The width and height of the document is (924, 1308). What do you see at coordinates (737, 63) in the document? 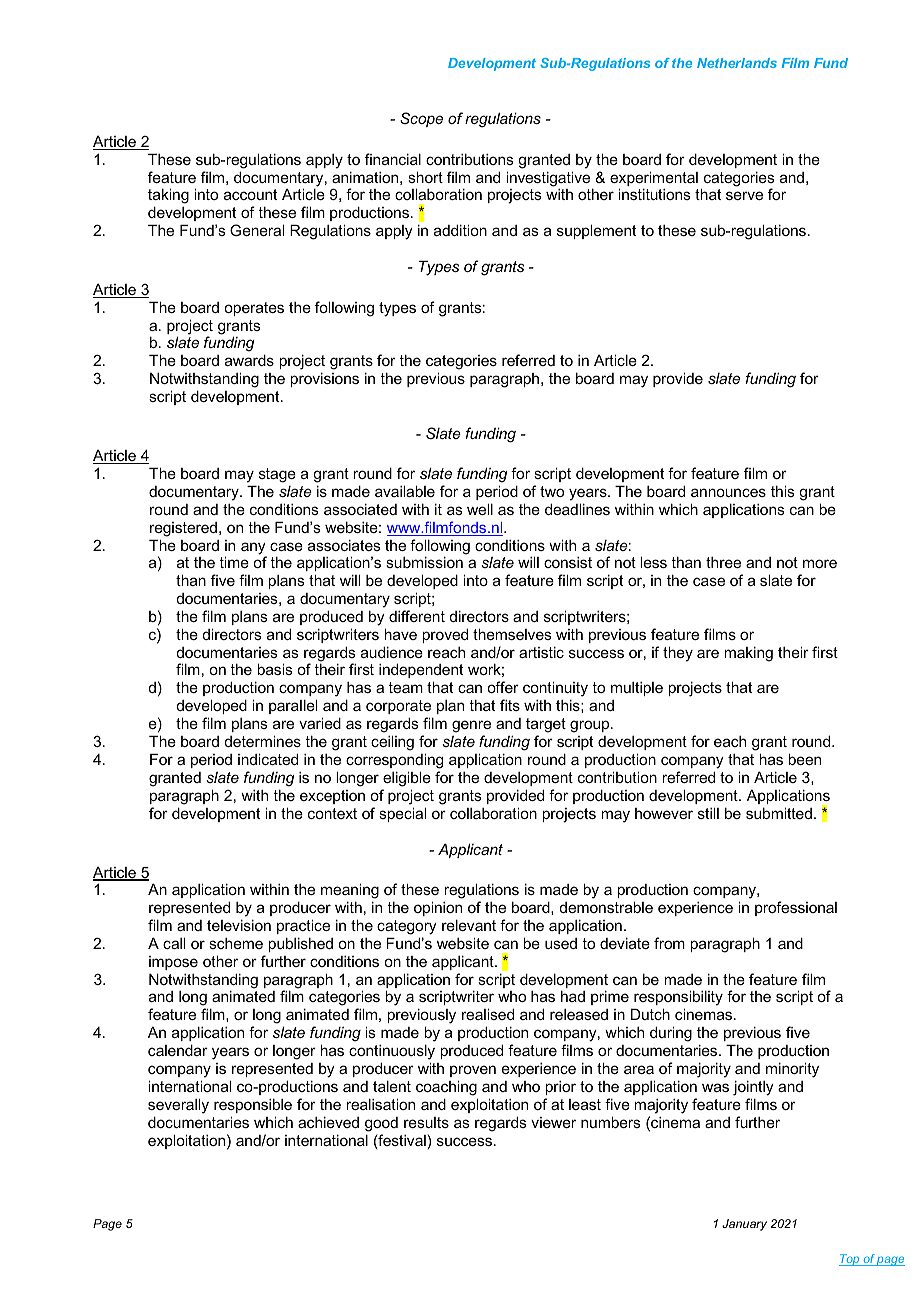
I see `Netherlands` at bounding box center [737, 63].
